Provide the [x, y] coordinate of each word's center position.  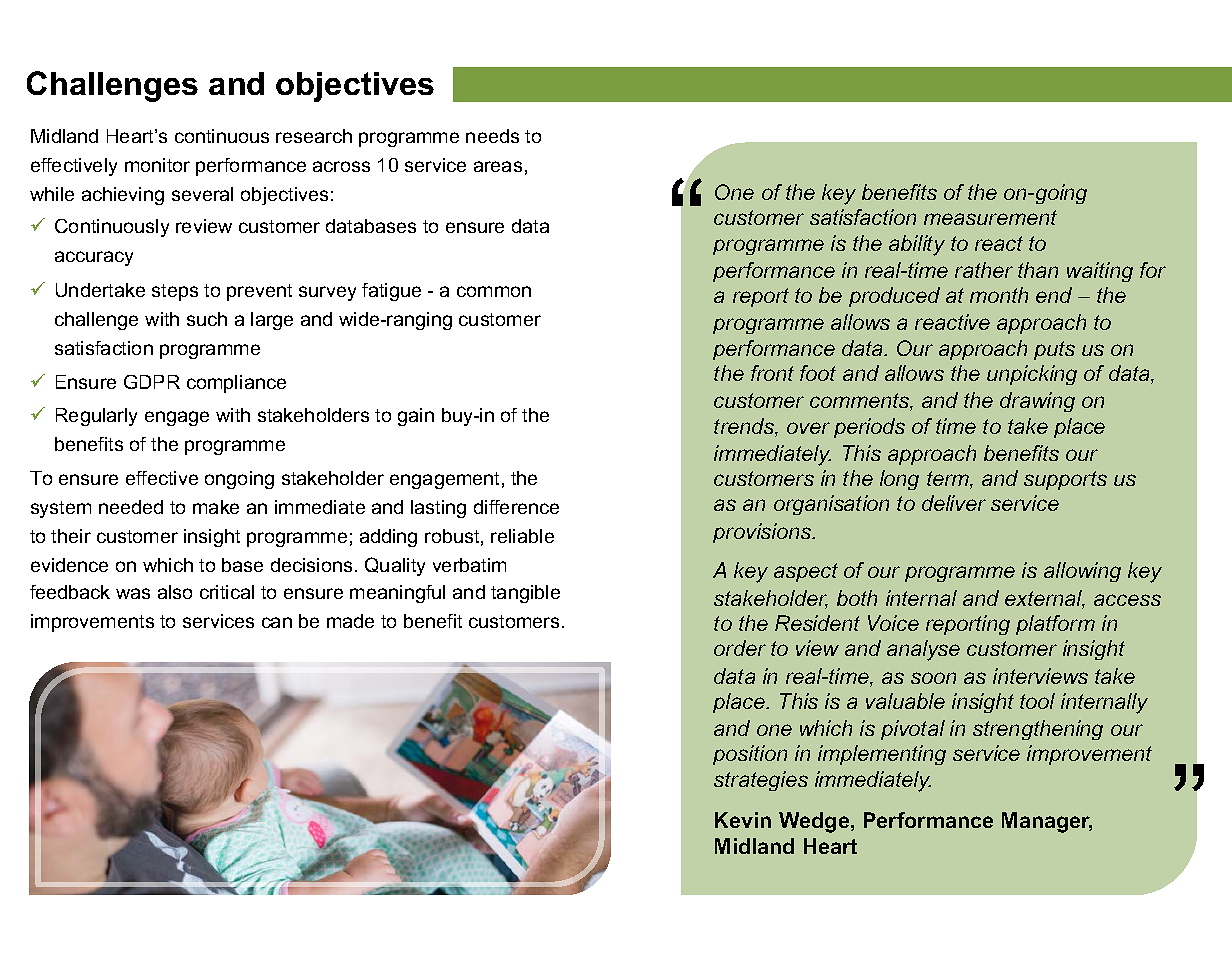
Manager [1047, 822]
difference [516, 507]
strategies [761, 781]
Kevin [743, 820]
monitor [157, 165]
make [216, 507]
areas [498, 166]
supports [1065, 480]
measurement [990, 217]
